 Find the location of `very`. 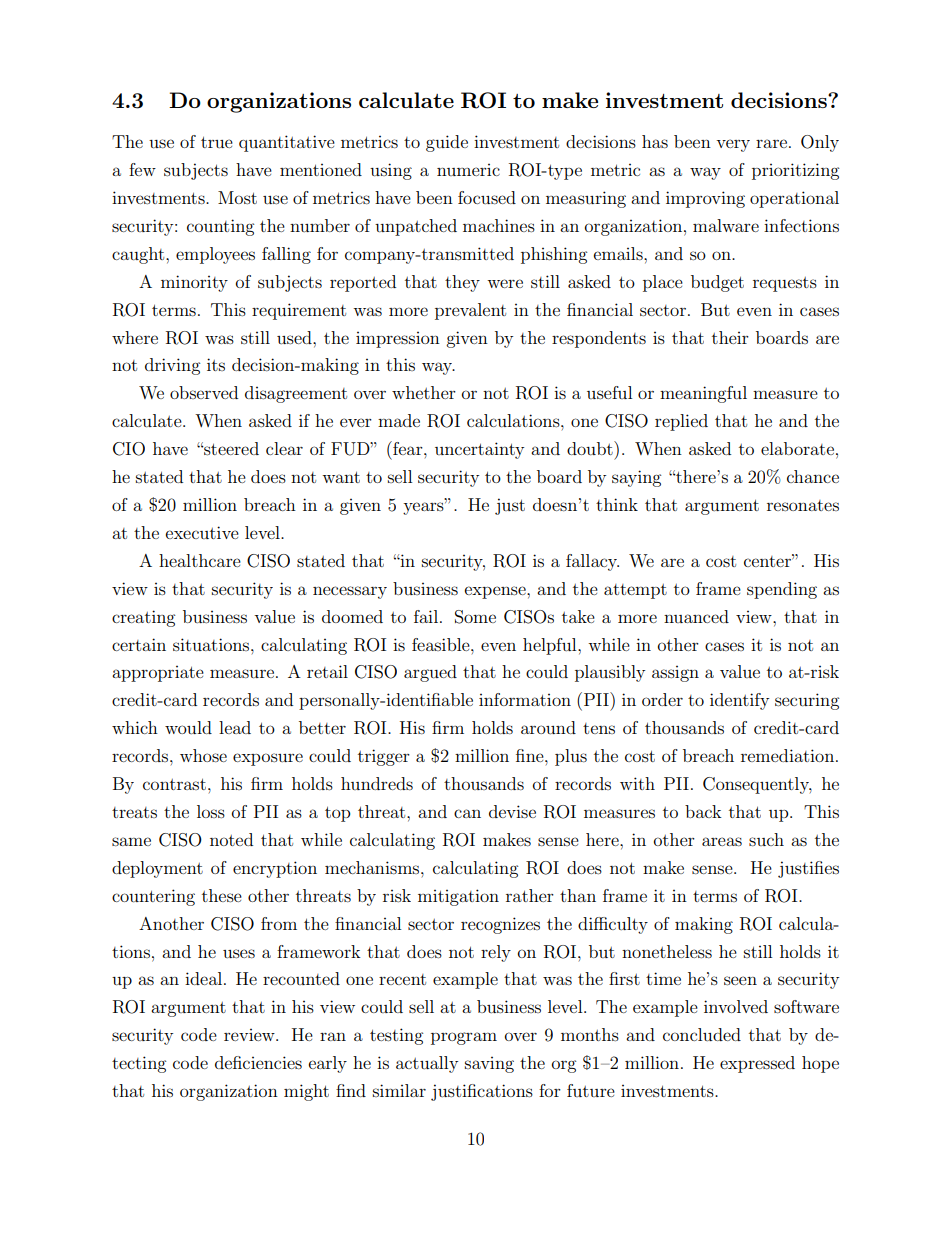

very is located at coordinates (733, 145).
